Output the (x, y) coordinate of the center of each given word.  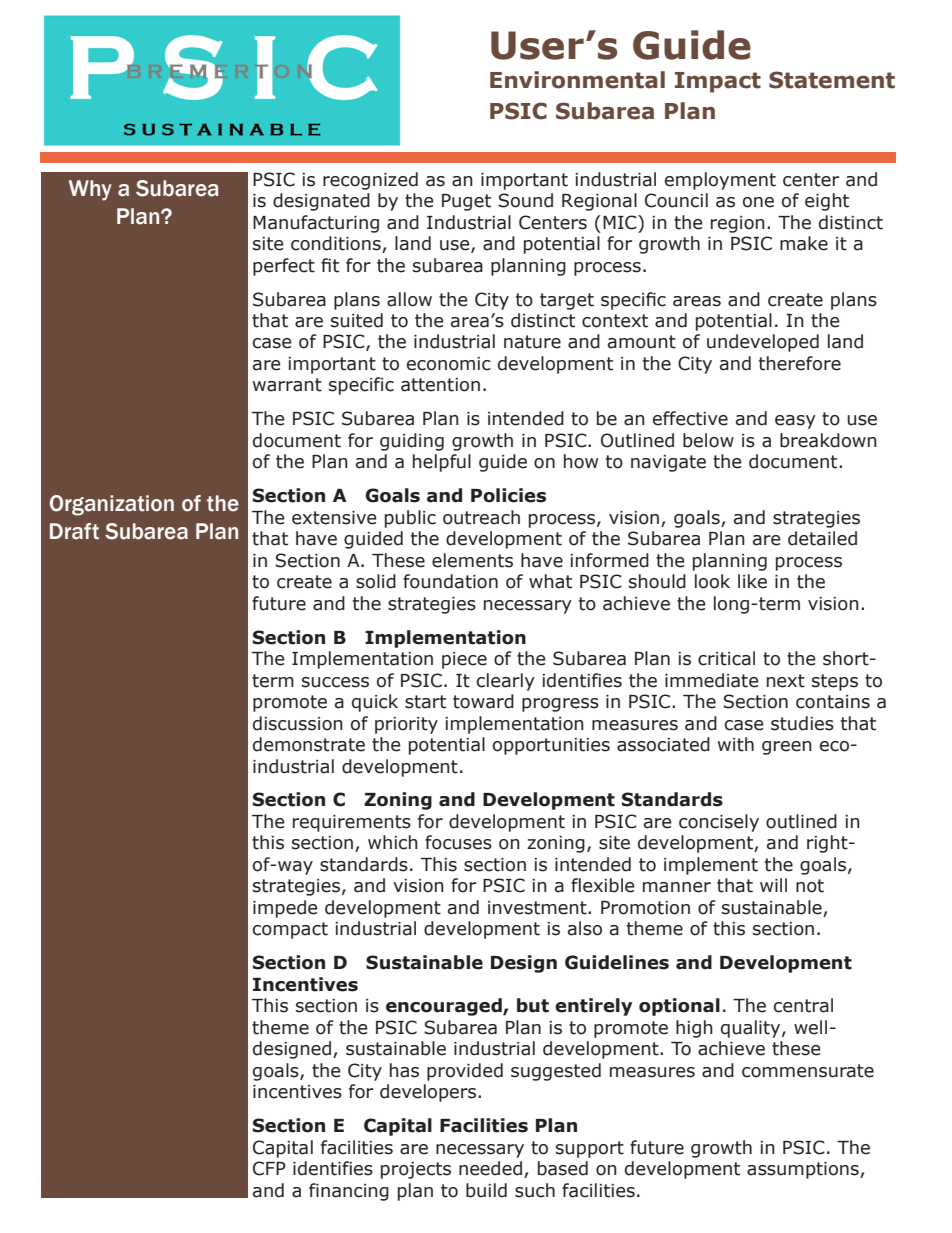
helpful (442, 463)
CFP (269, 1168)
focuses (458, 842)
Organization (112, 505)
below (708, 440)
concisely (719, 823)
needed (490, 1168)
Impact (718, 82)
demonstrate (309, 744)
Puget (466, 202)
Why (90, 190)
